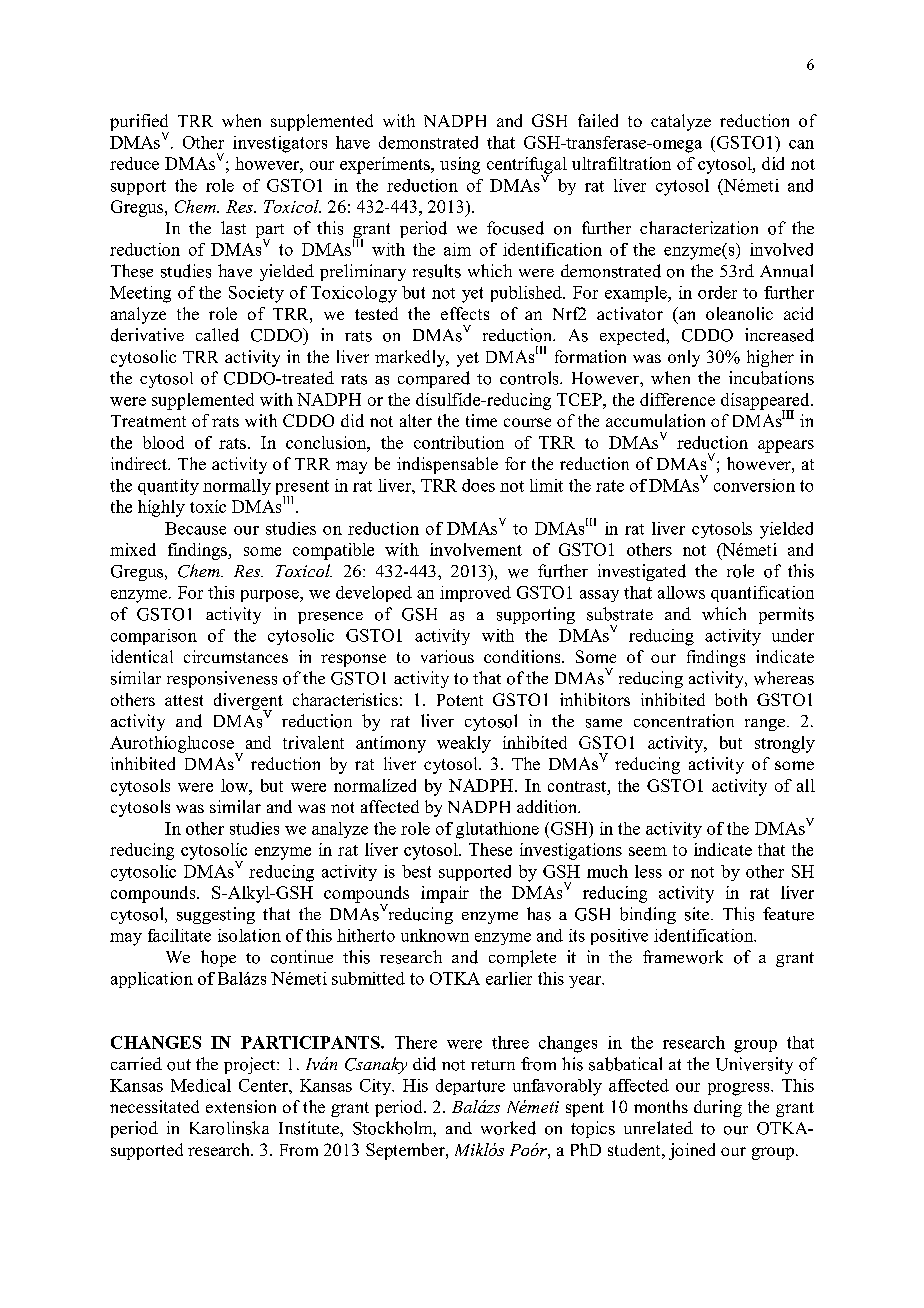 The width and height of the document is (924, 1308). What do you see at coordinates (313, 742) in the document?
I see `trivalent` at bounding box center [313, 742].
